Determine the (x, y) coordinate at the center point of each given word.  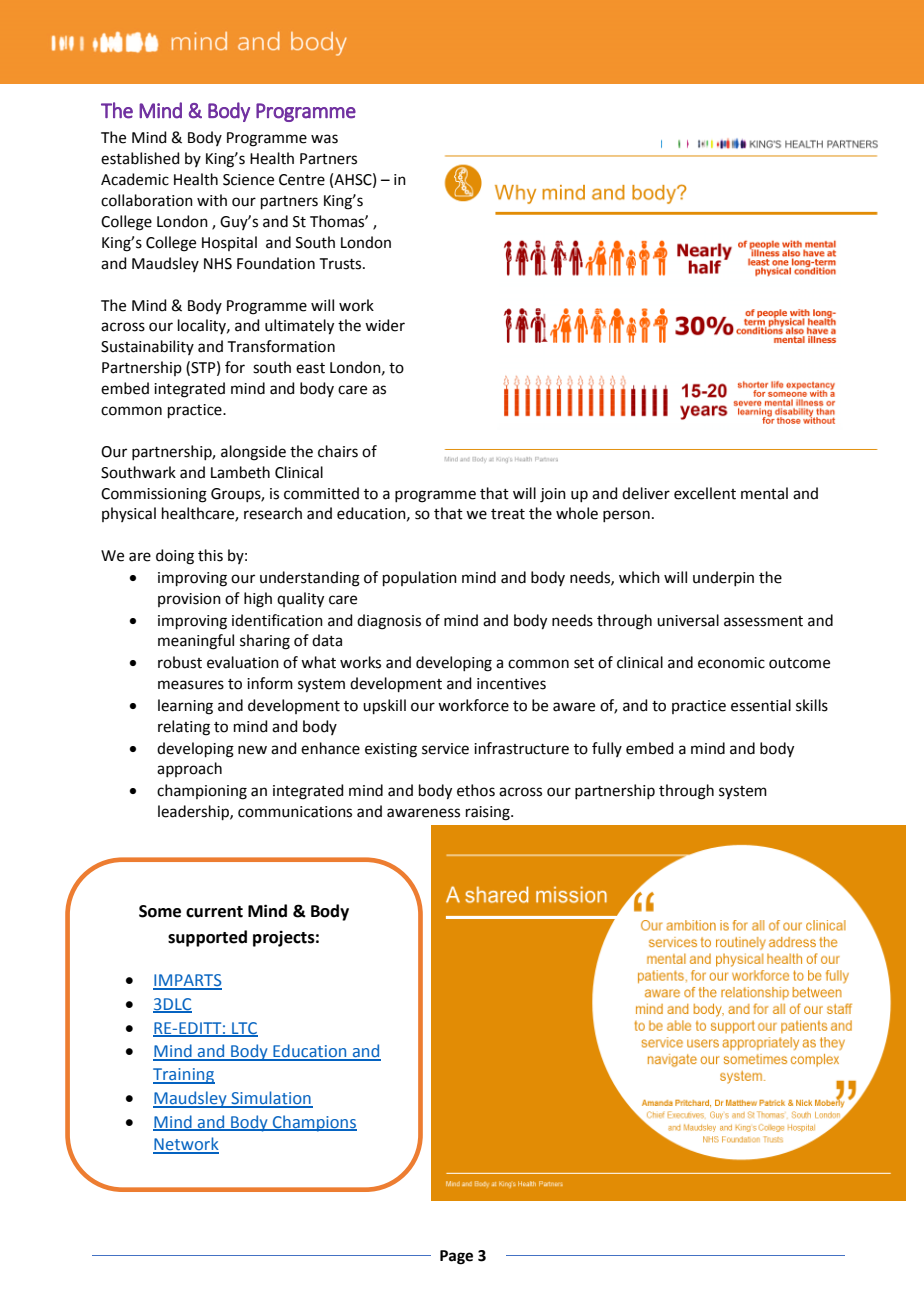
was (324, 139)
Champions (314, 1123)
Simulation (271, 1099)
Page (456, 1257)
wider (385, 325)
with (212, 200)
